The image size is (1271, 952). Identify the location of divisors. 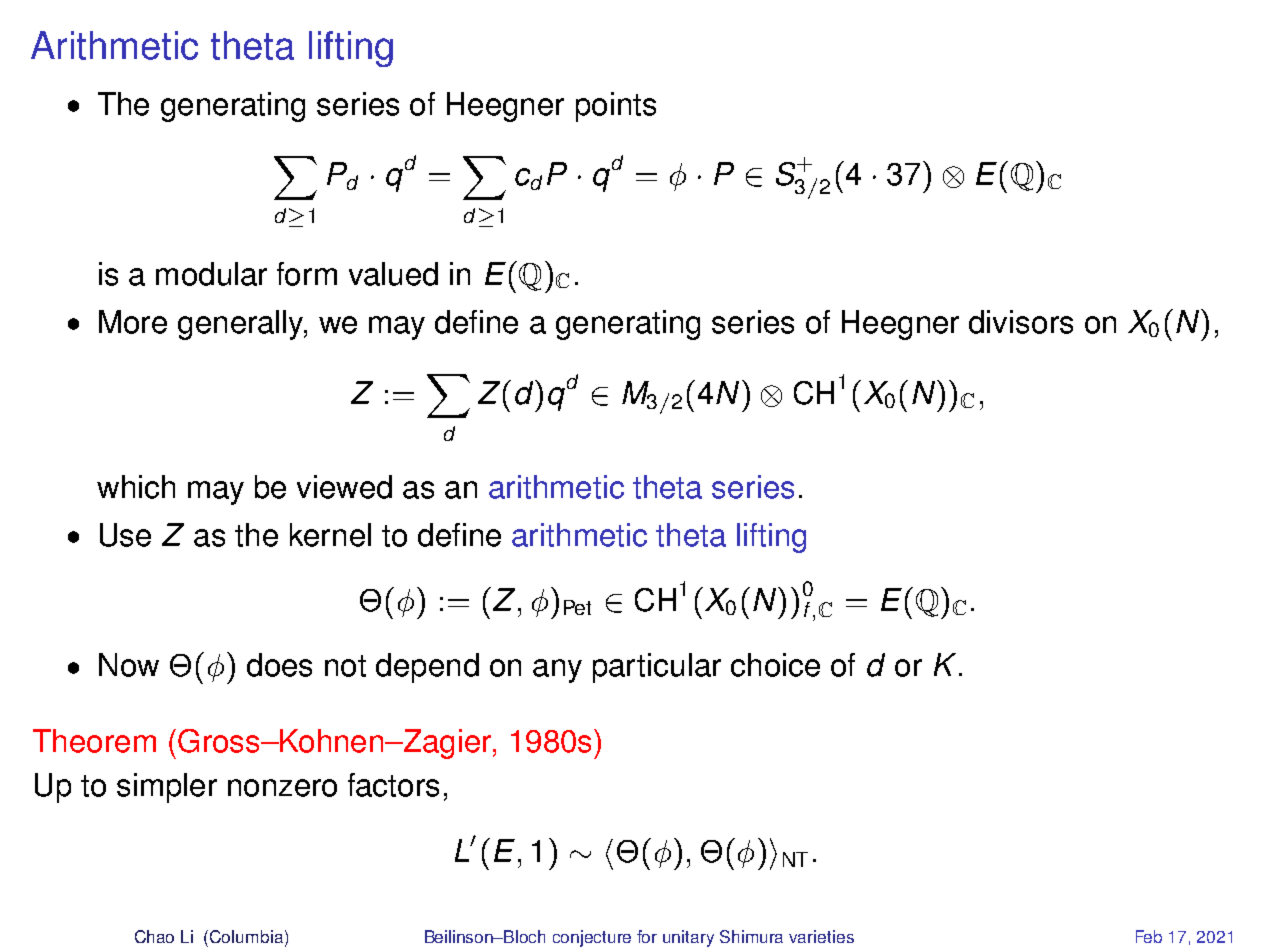
(1021, 322).
